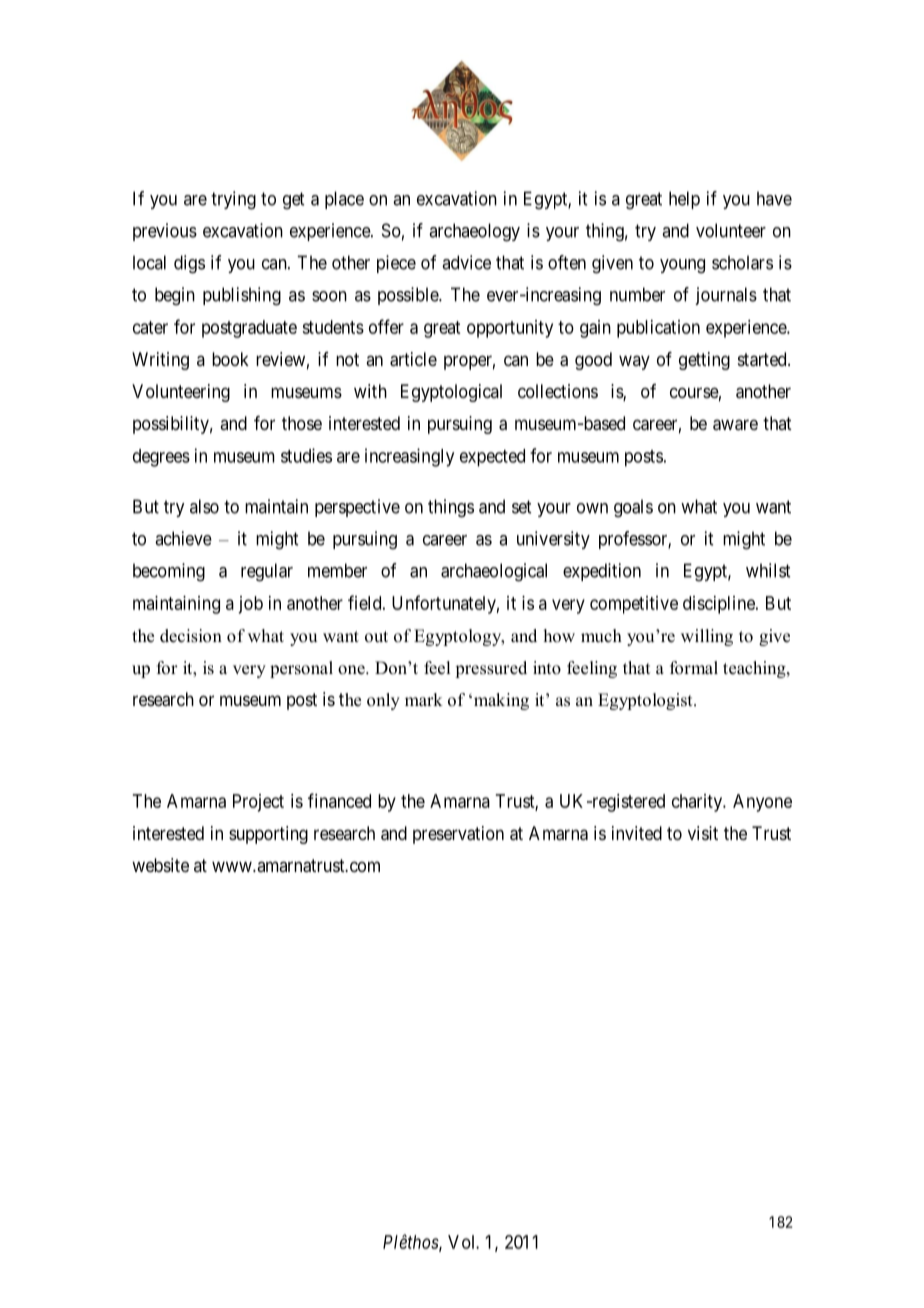 The height and width of the screenshot is (1308, 924). Describe the element at coordinates (633, 508) in the screenshot. I see `goals` at that location.
